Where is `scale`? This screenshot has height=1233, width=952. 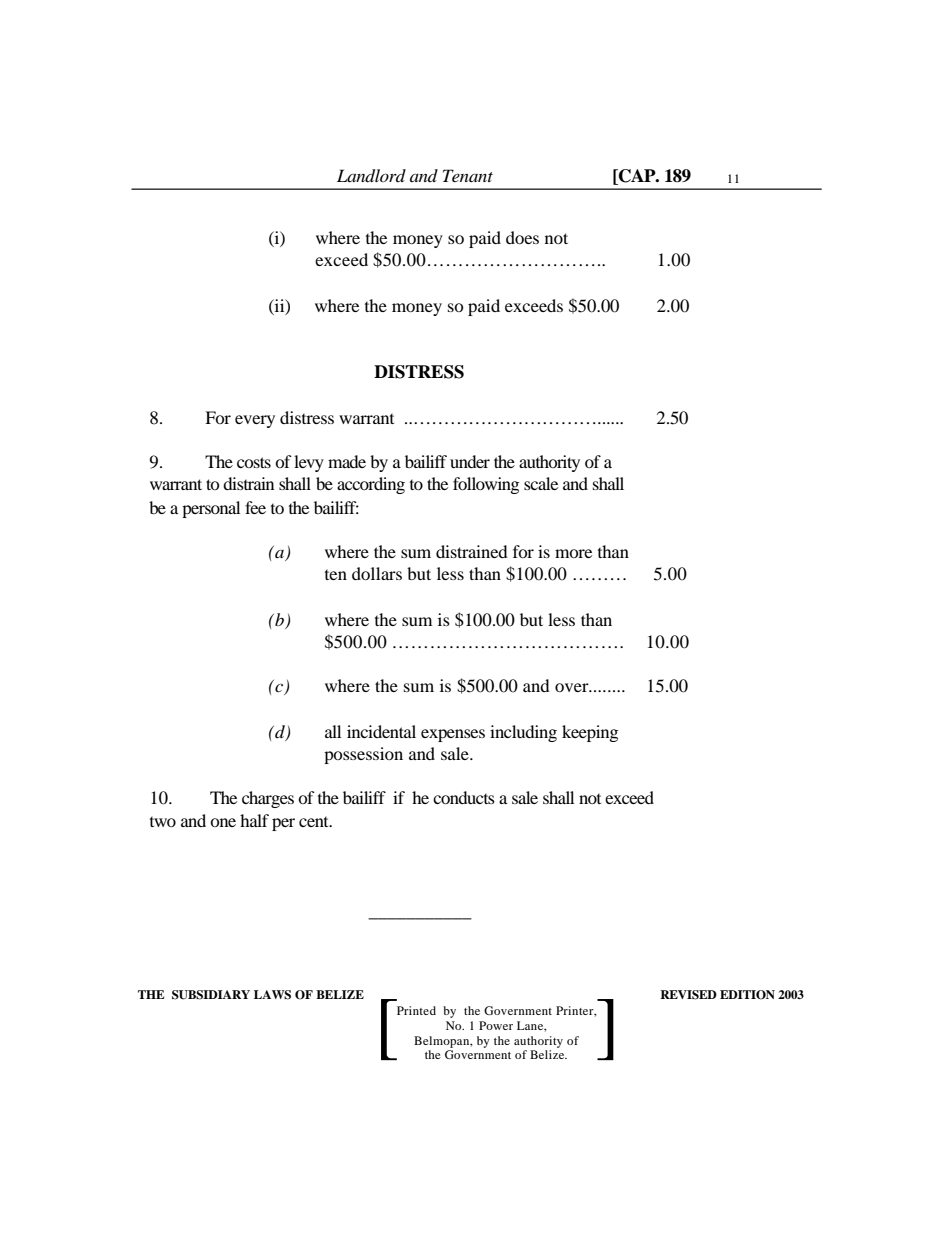 scale is located at coordinates (541, 483).
